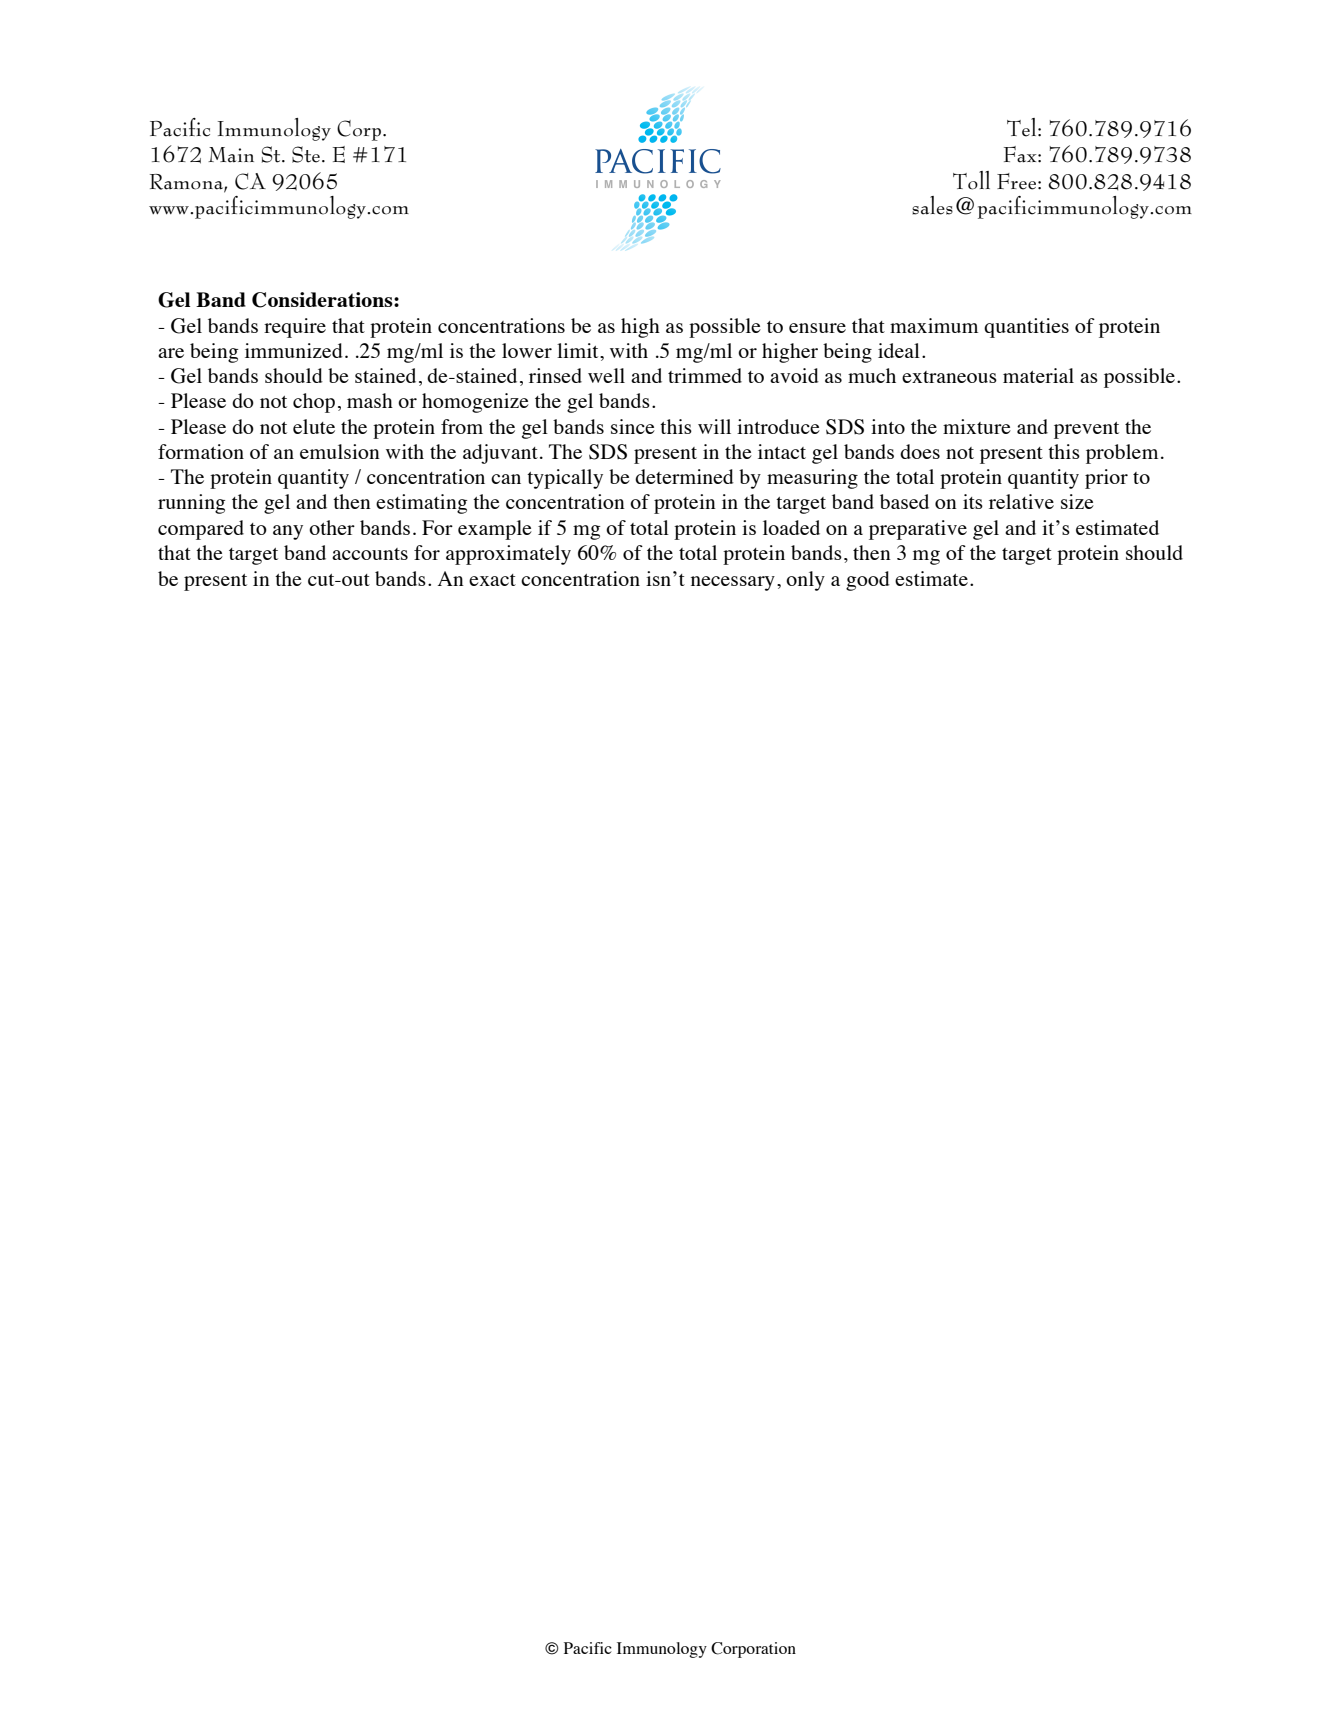  I want to click on accounts, so click(370, 554).
